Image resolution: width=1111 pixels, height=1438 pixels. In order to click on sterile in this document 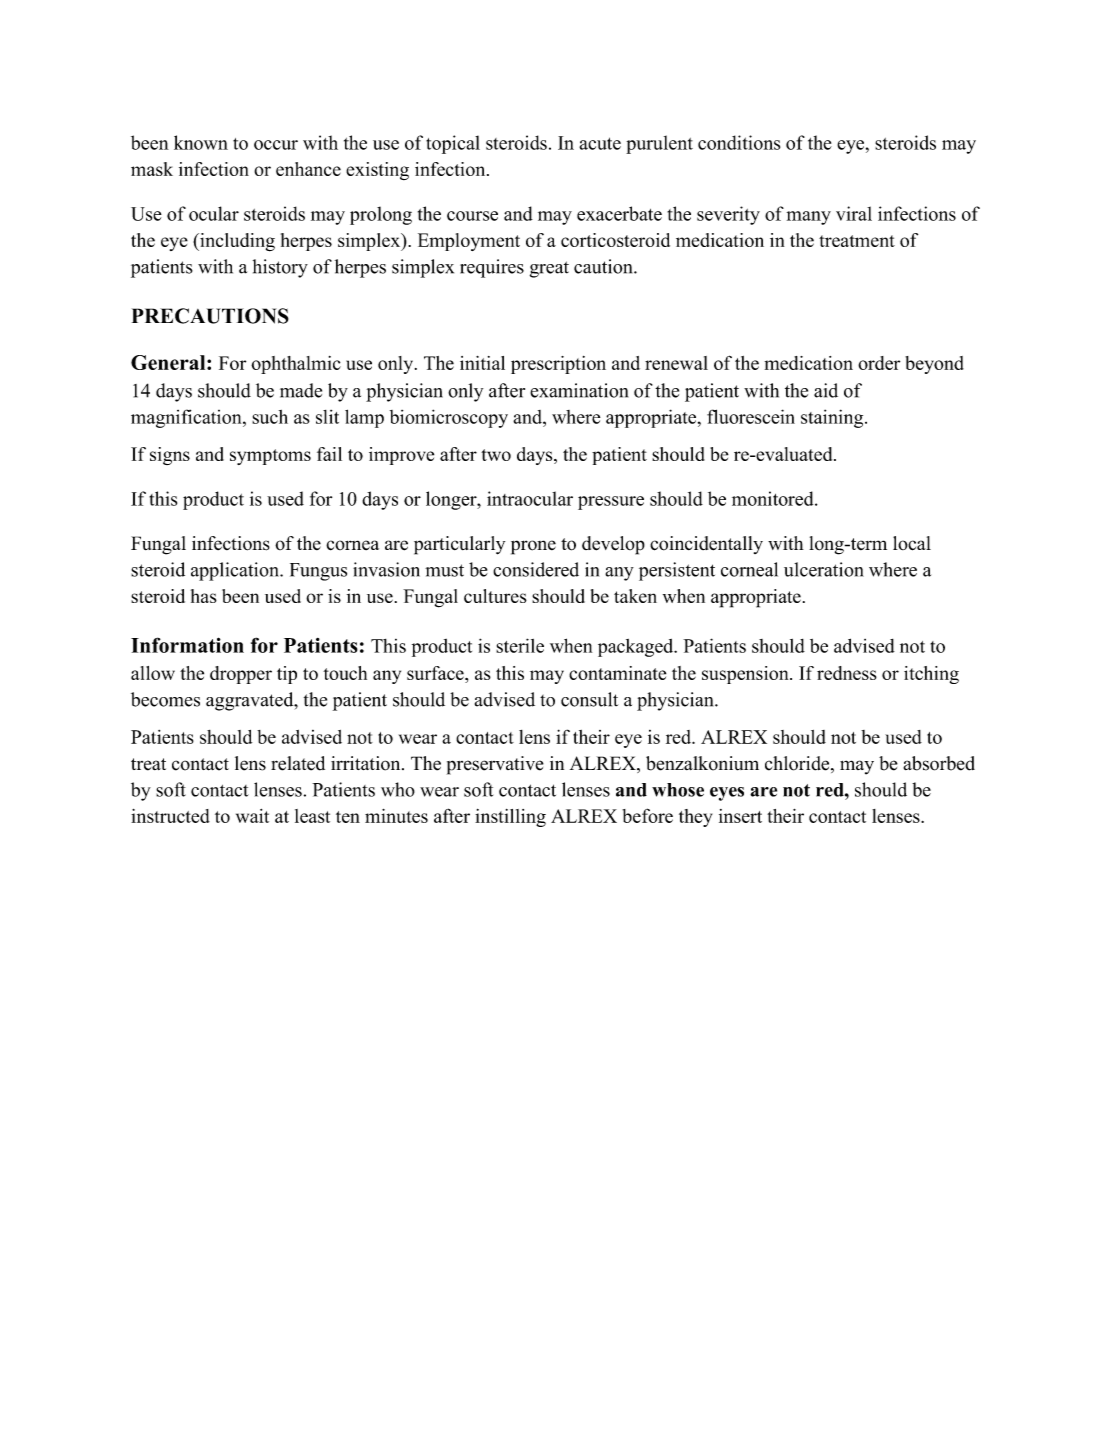, I will do `click(520, 645)`.
